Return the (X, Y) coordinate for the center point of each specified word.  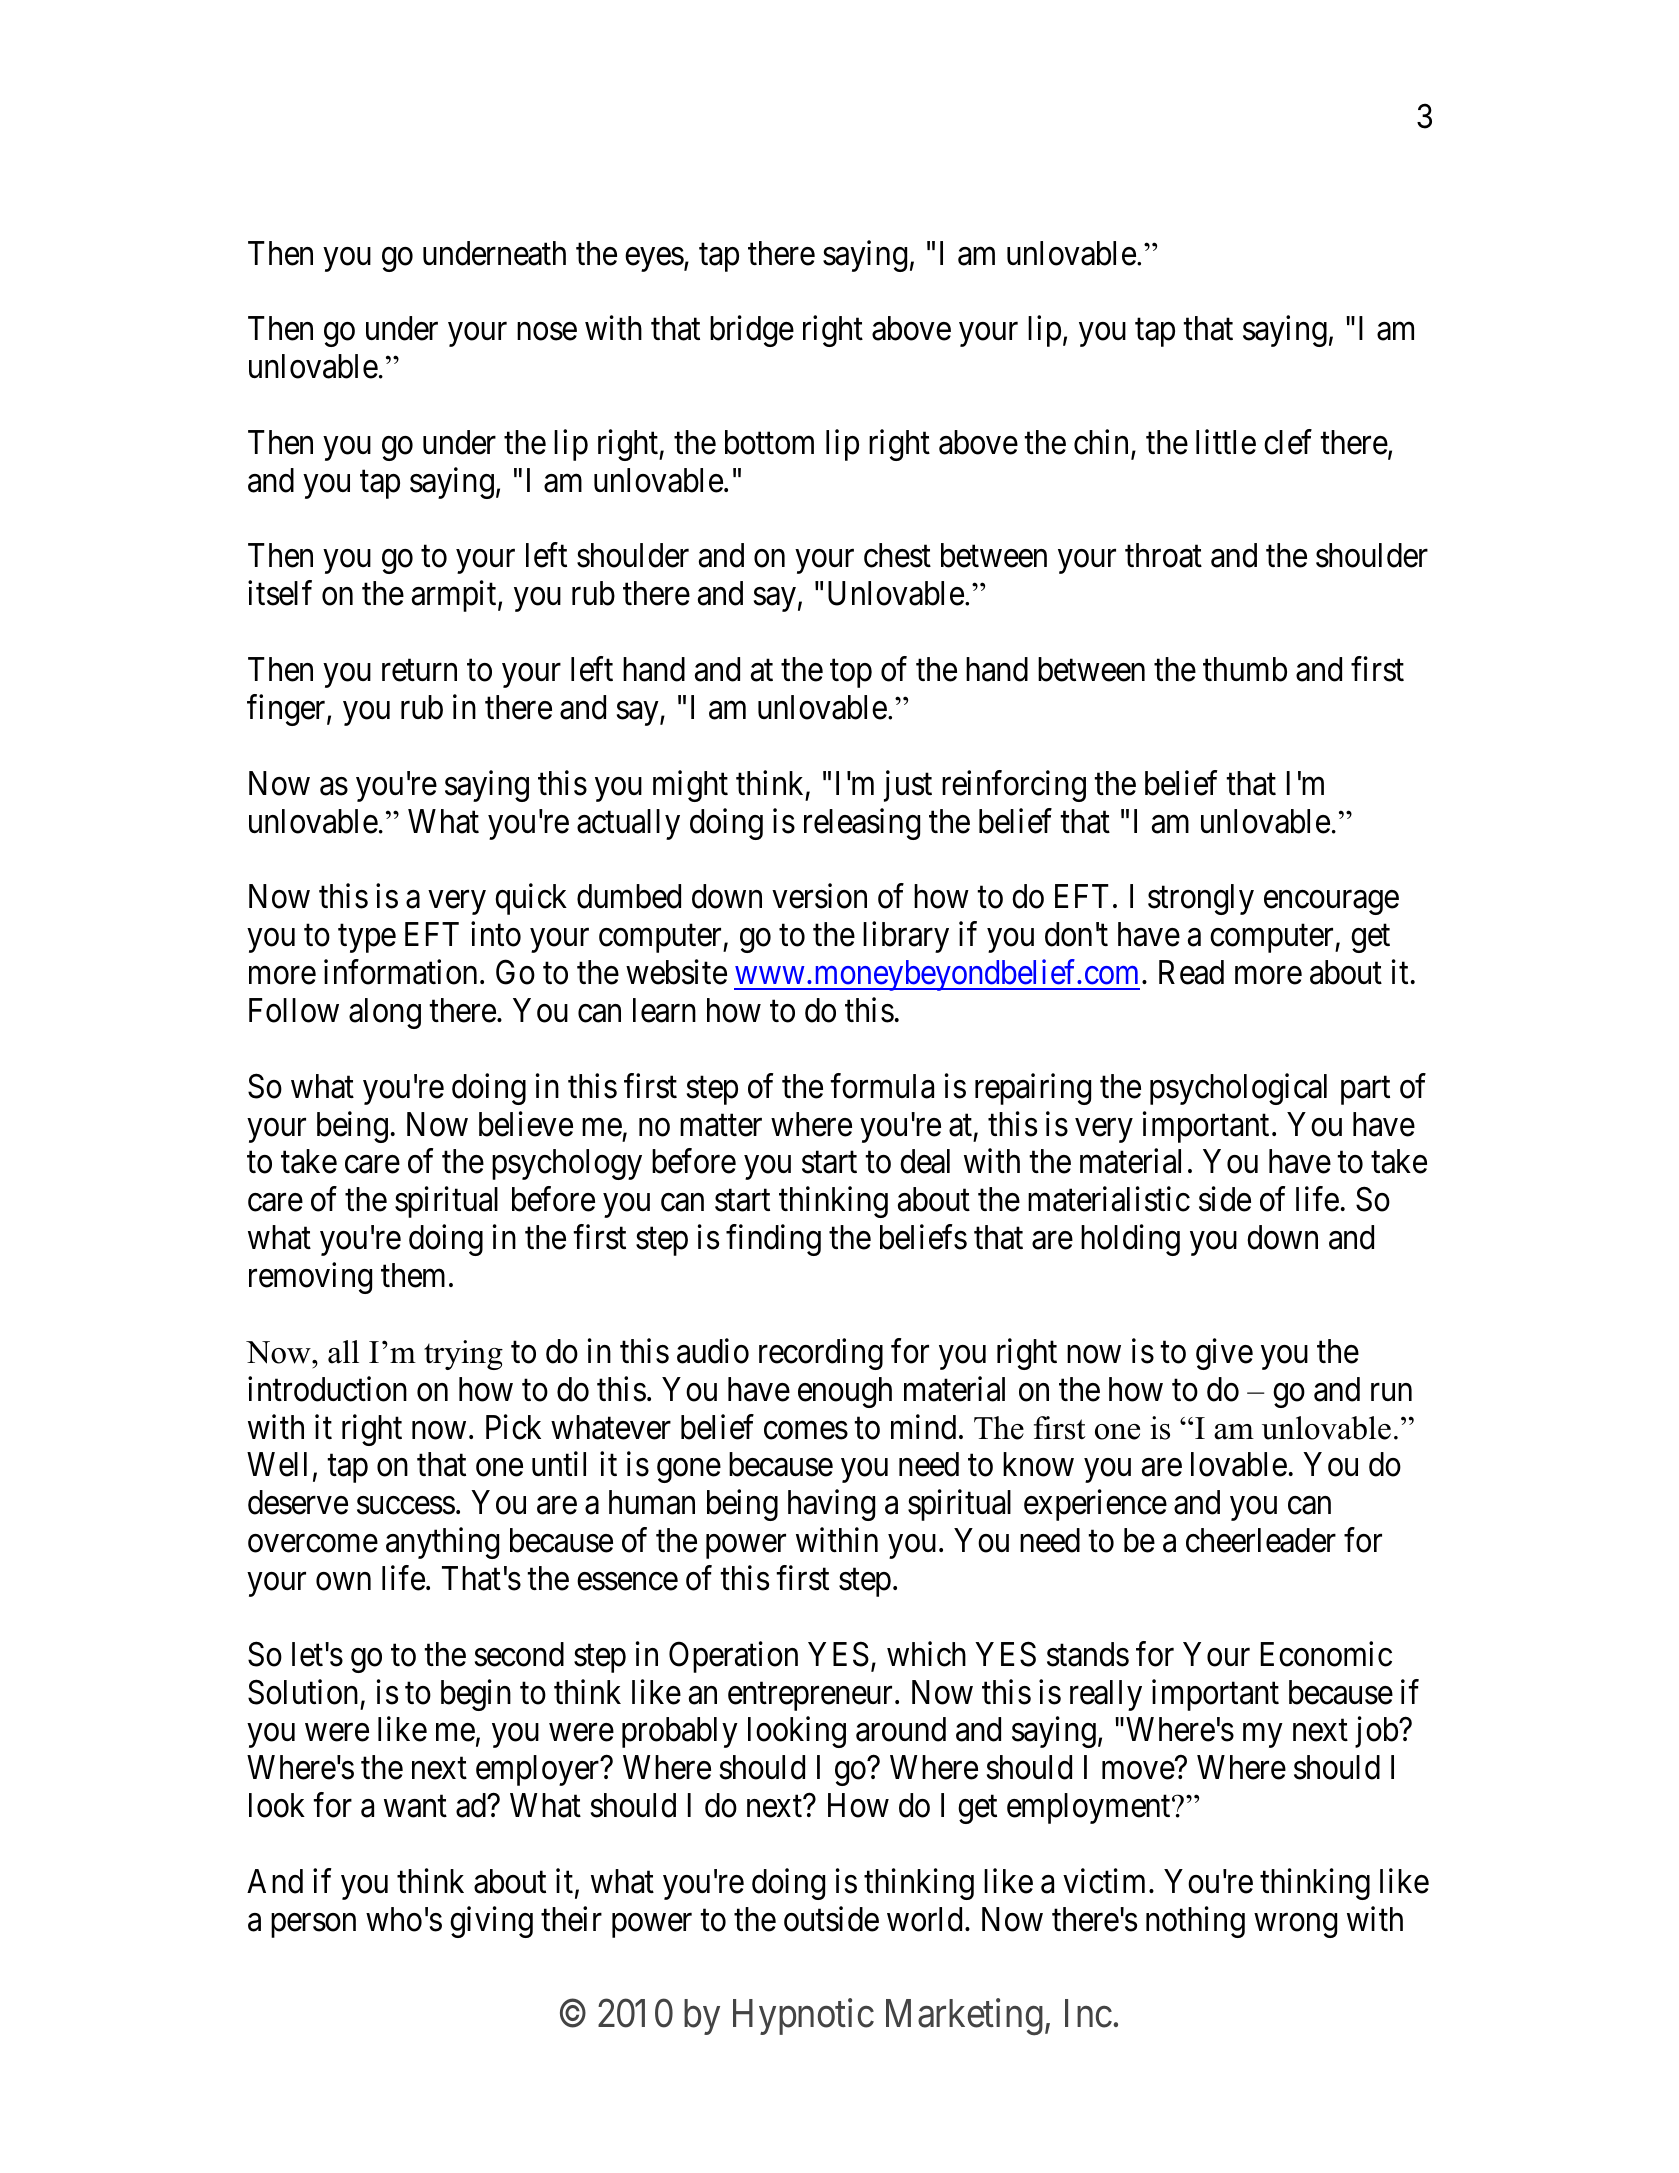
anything (442, 1543)
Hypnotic (803, 2017)
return (419, 671)
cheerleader (1261, 1540)
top (851, 674)
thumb (1245, 669)
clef (1288, 442)
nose (547, 332)
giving (491, 1922)
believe (526, 1124)
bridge (752, 331)
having (831, 1505)
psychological (1238, 1089)
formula (882, 1086)
